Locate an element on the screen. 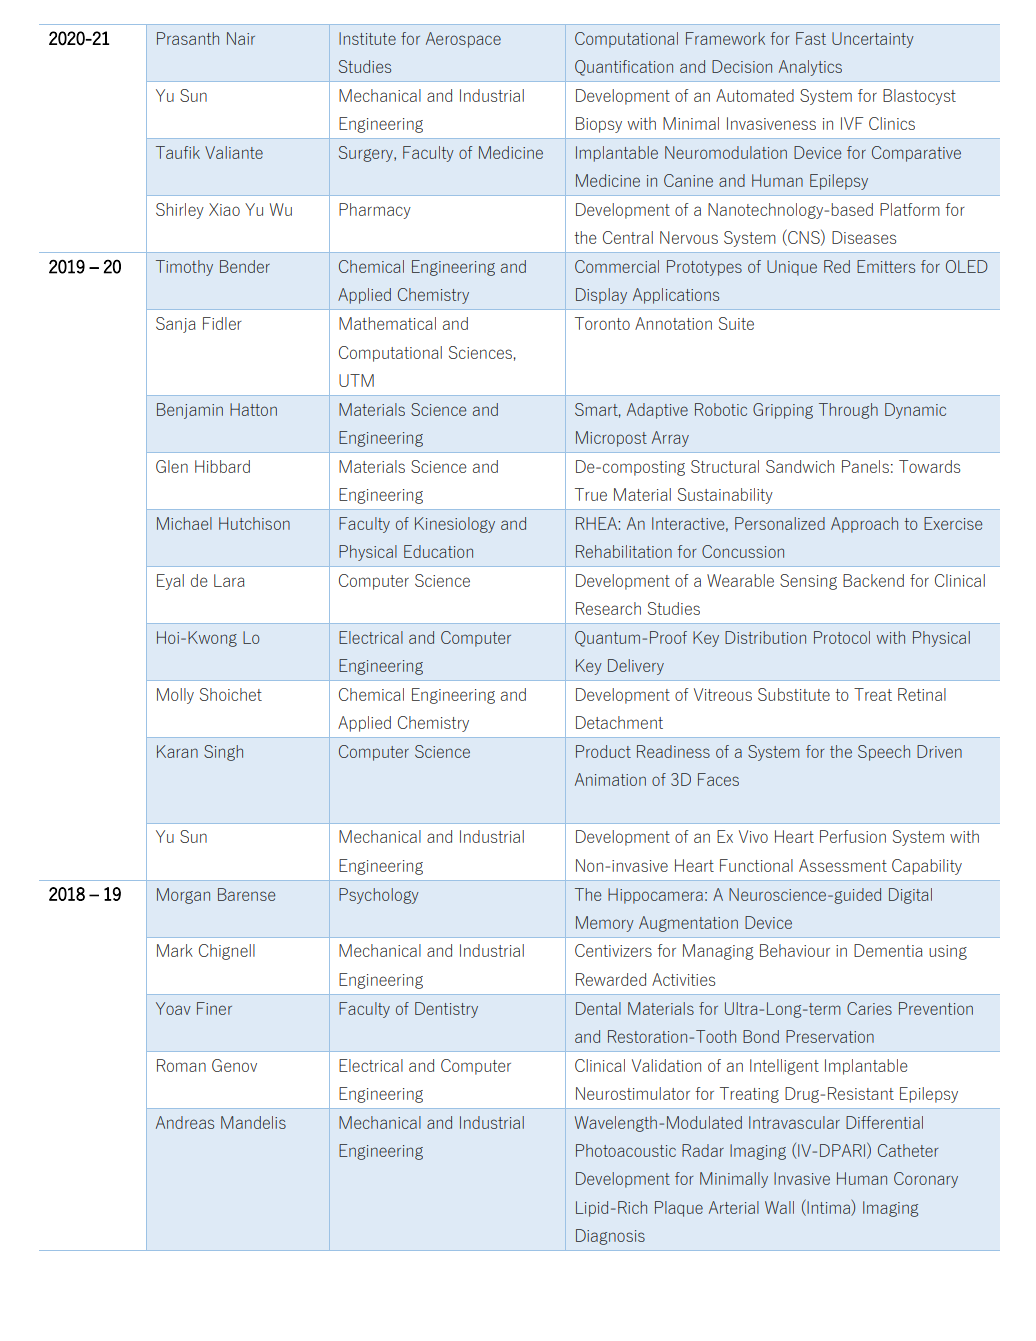  Uncertainty is located at coordinates (873, 40).
